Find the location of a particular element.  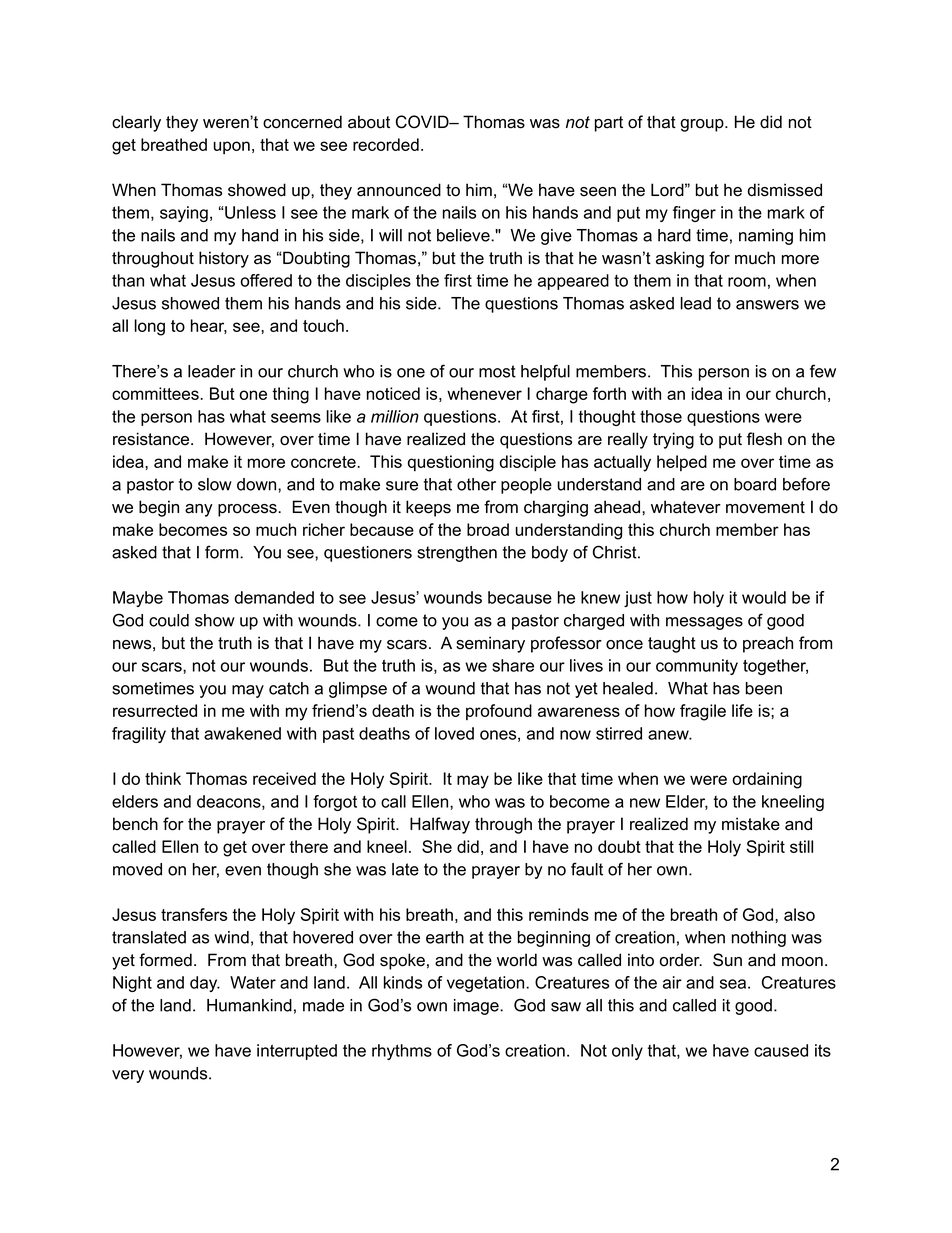

upon is located at coordinates (232, 147).
